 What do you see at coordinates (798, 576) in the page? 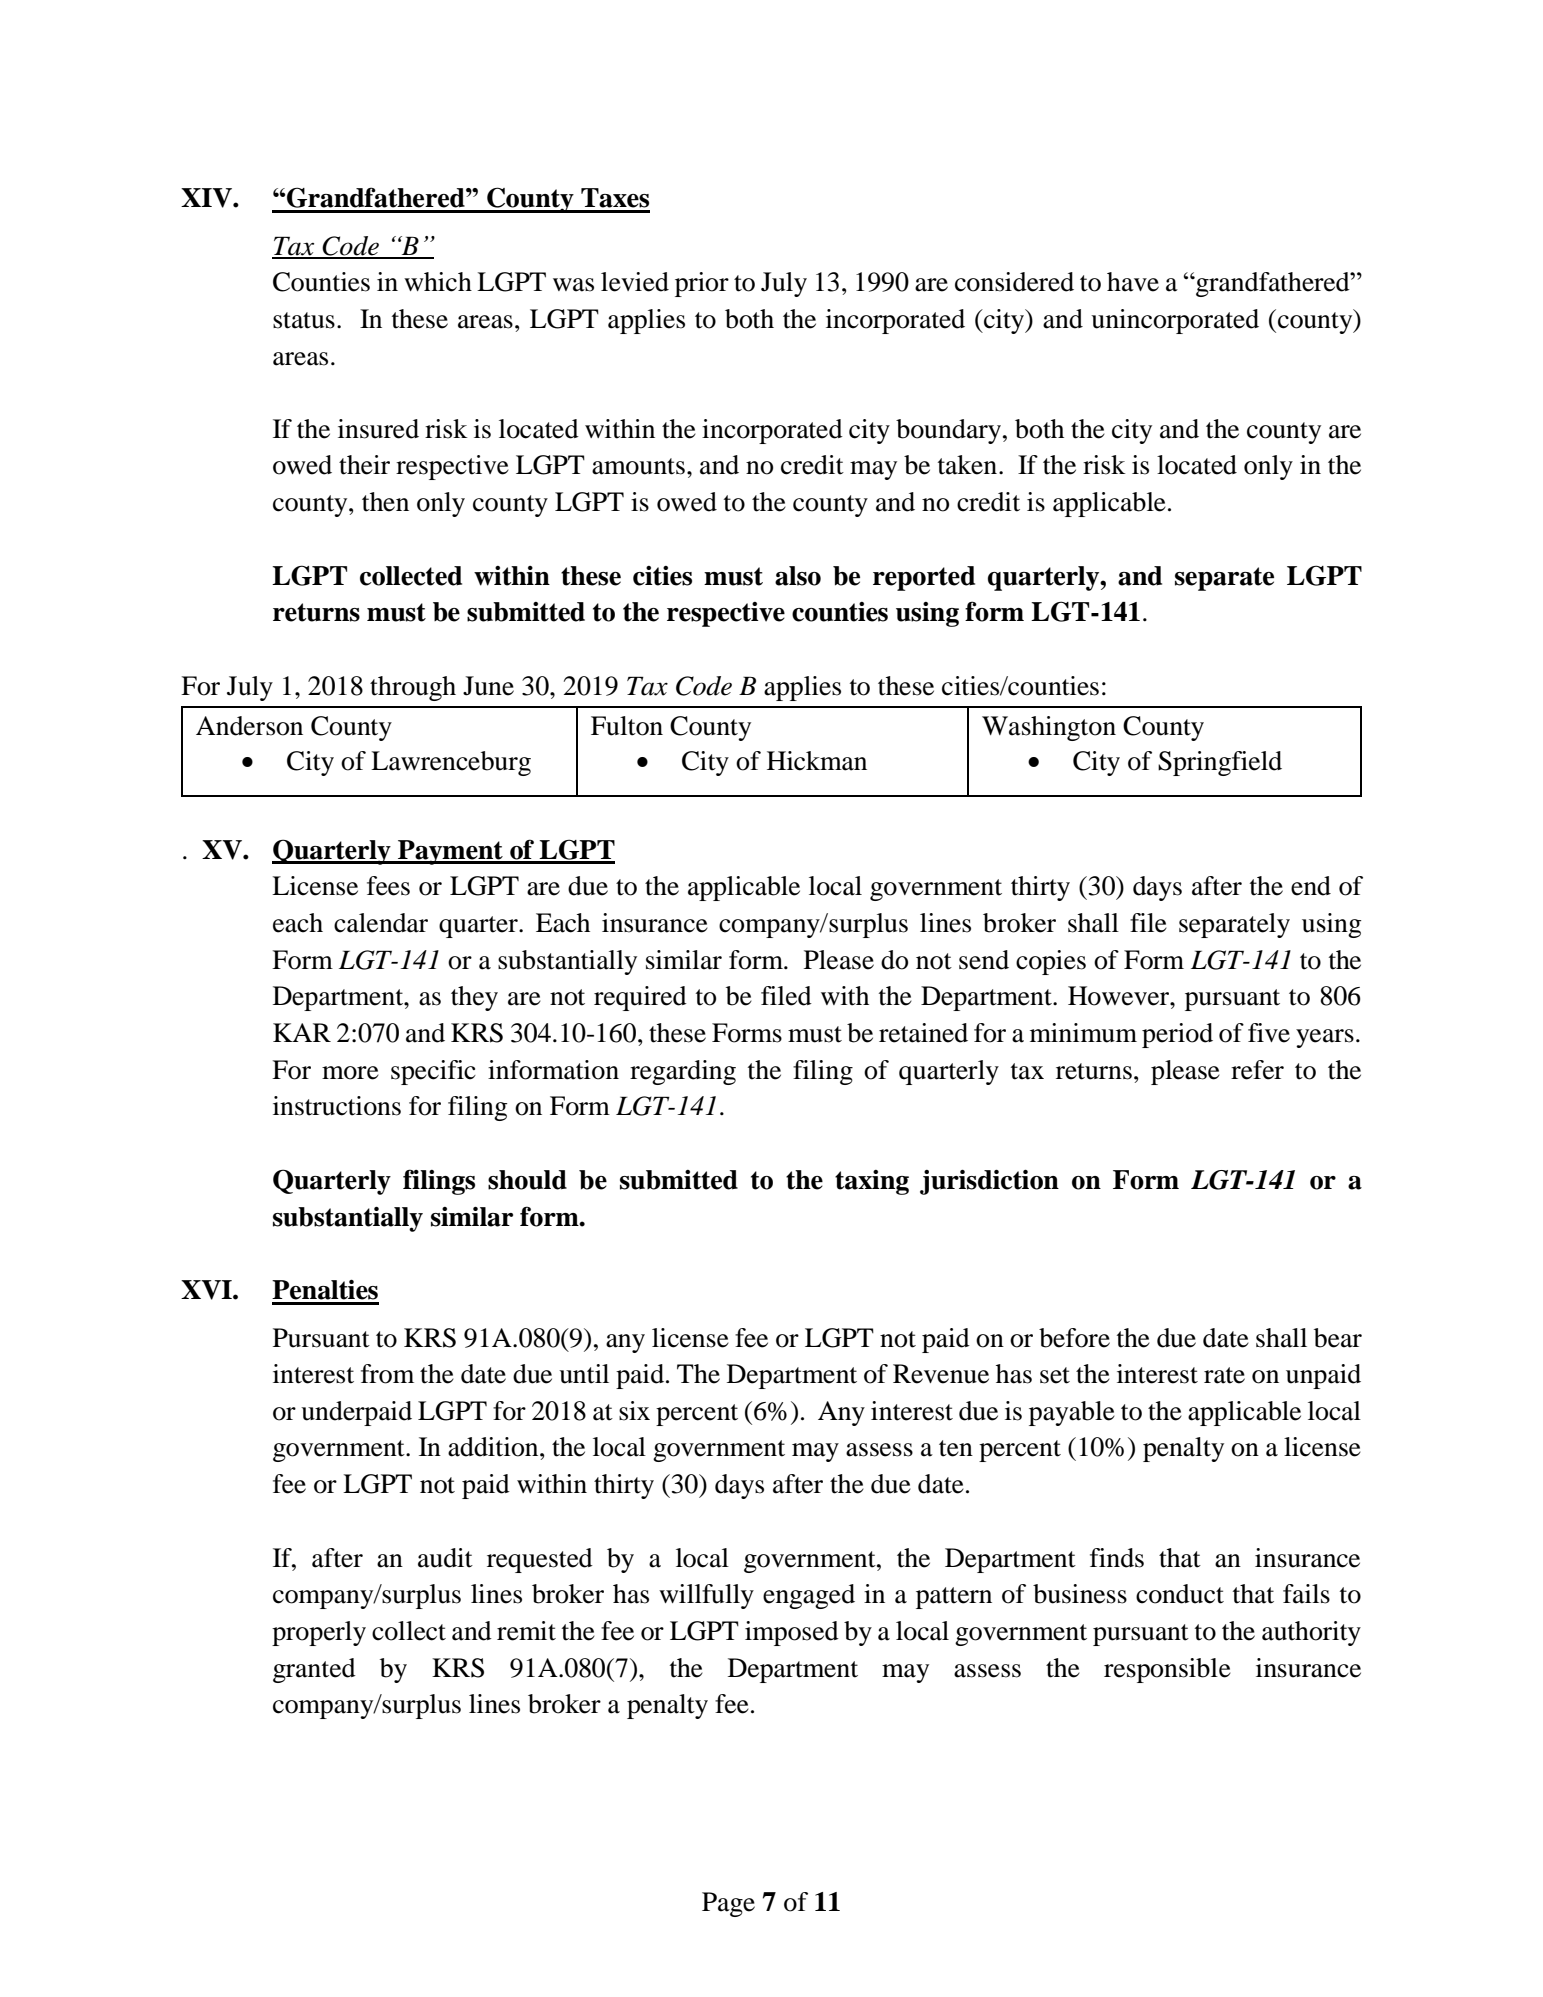
I see `also` at bounding box center [798, 576].
